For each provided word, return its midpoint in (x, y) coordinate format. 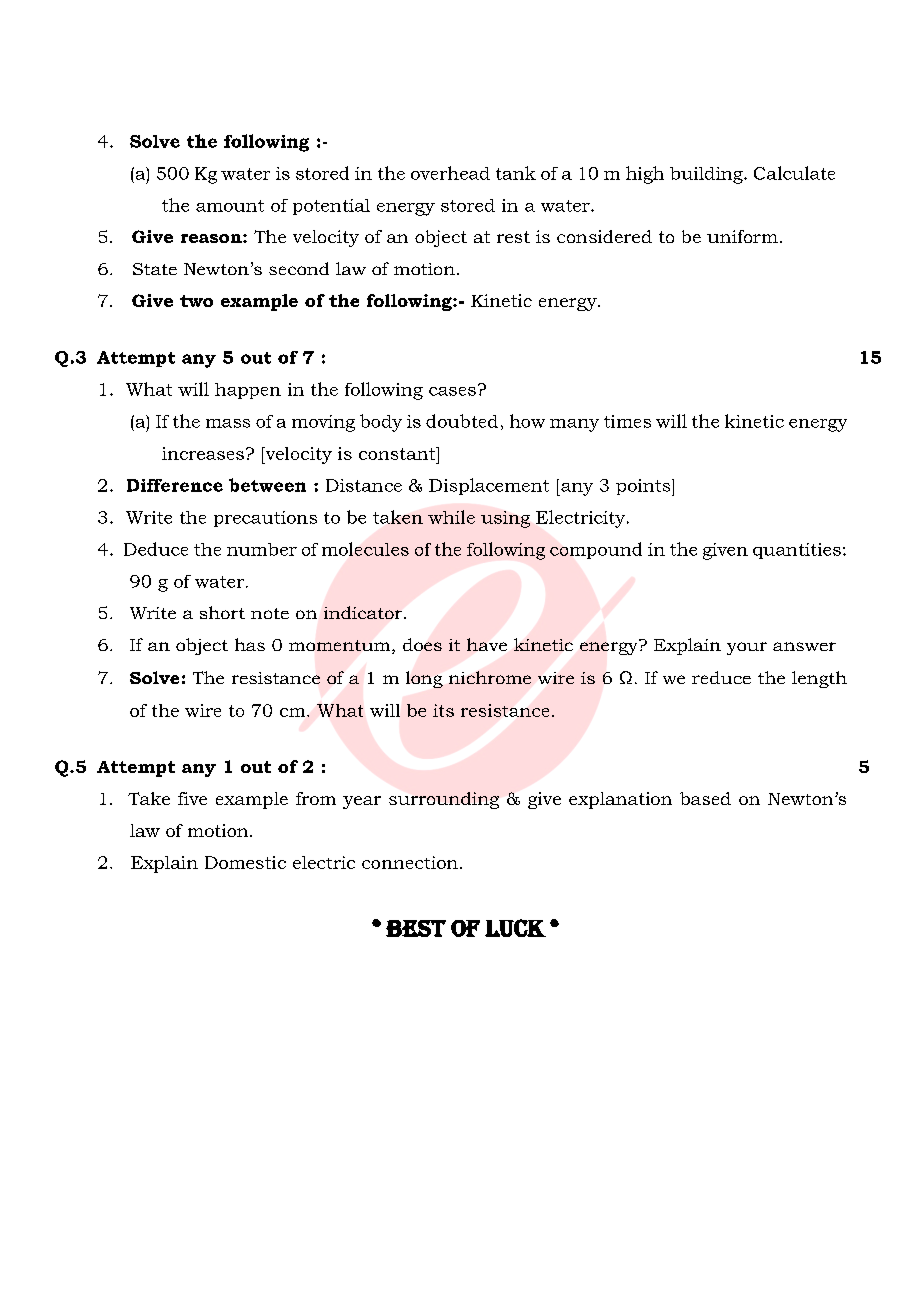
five (192, 798)
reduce (721, 677)
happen (248, 391)
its (443, 710)
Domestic (245, 862)
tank (516, 173)
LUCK (515, 928)
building (707, 175)
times (627, 421)
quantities (797, 551)
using (505, 519)
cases (452, 391)
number (262, 549)
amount (230, 206)
